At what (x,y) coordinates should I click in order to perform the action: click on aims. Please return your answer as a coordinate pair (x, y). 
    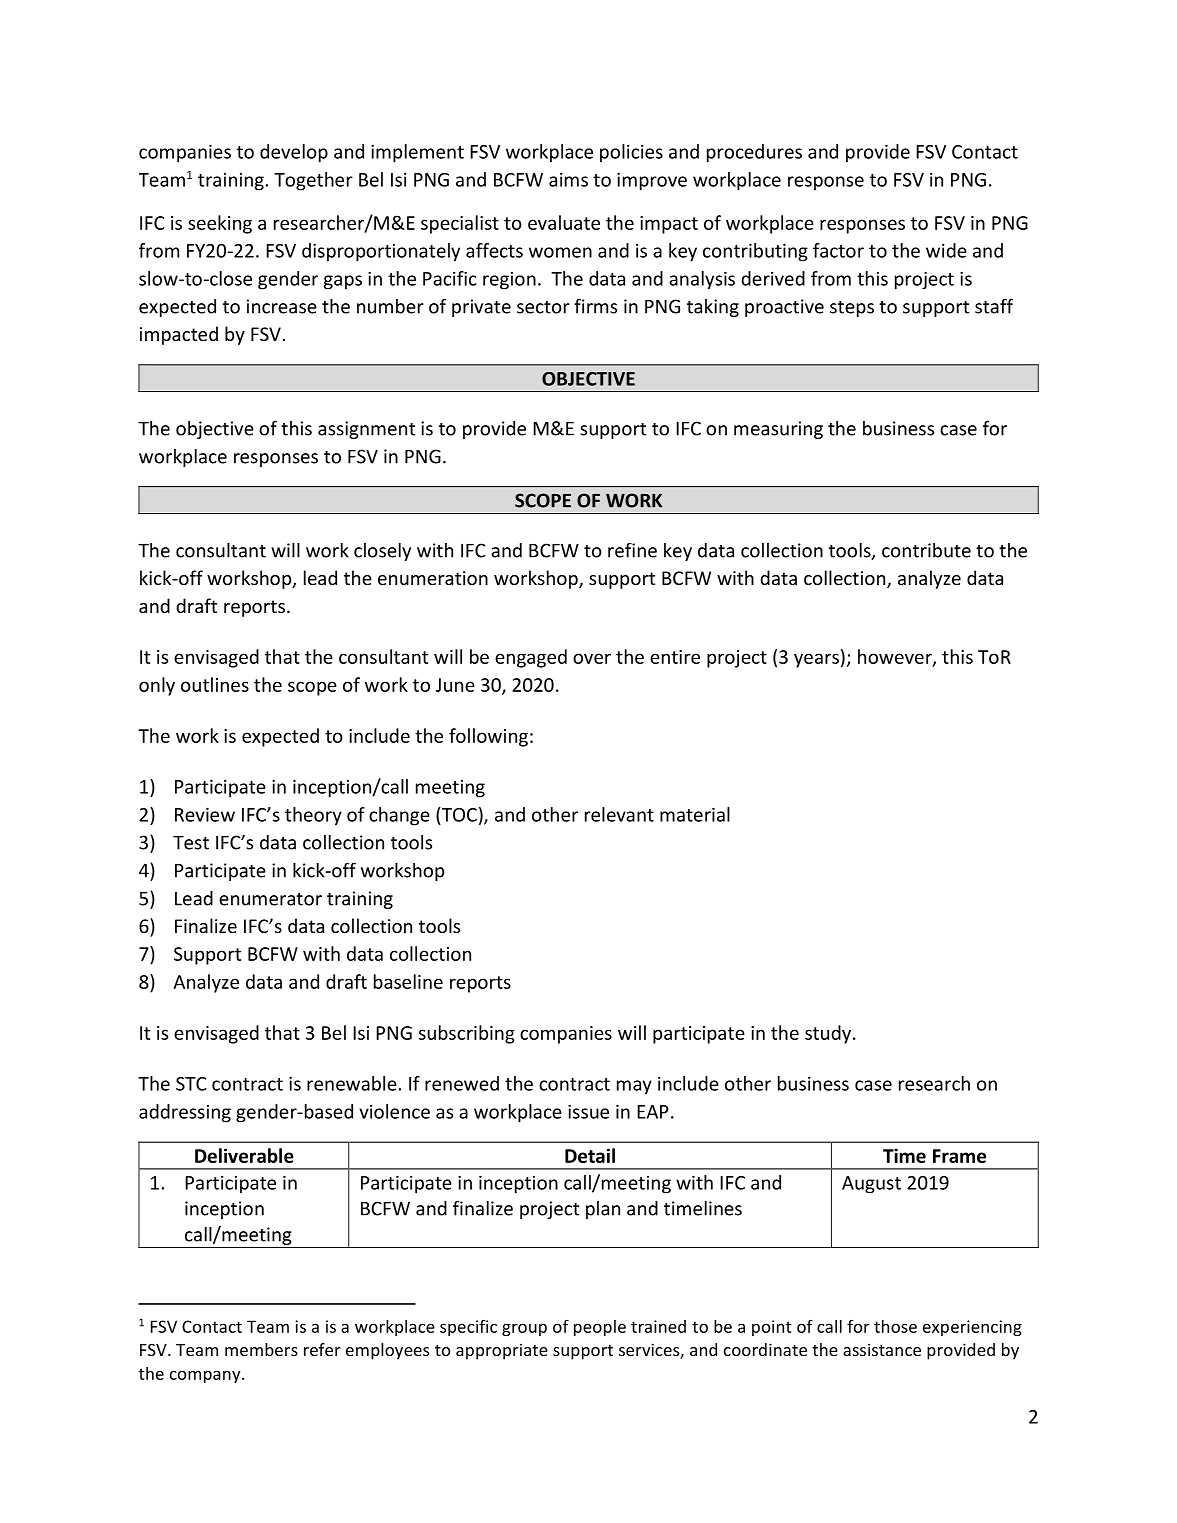
    Looking at the image, I should click on (568, 179).
